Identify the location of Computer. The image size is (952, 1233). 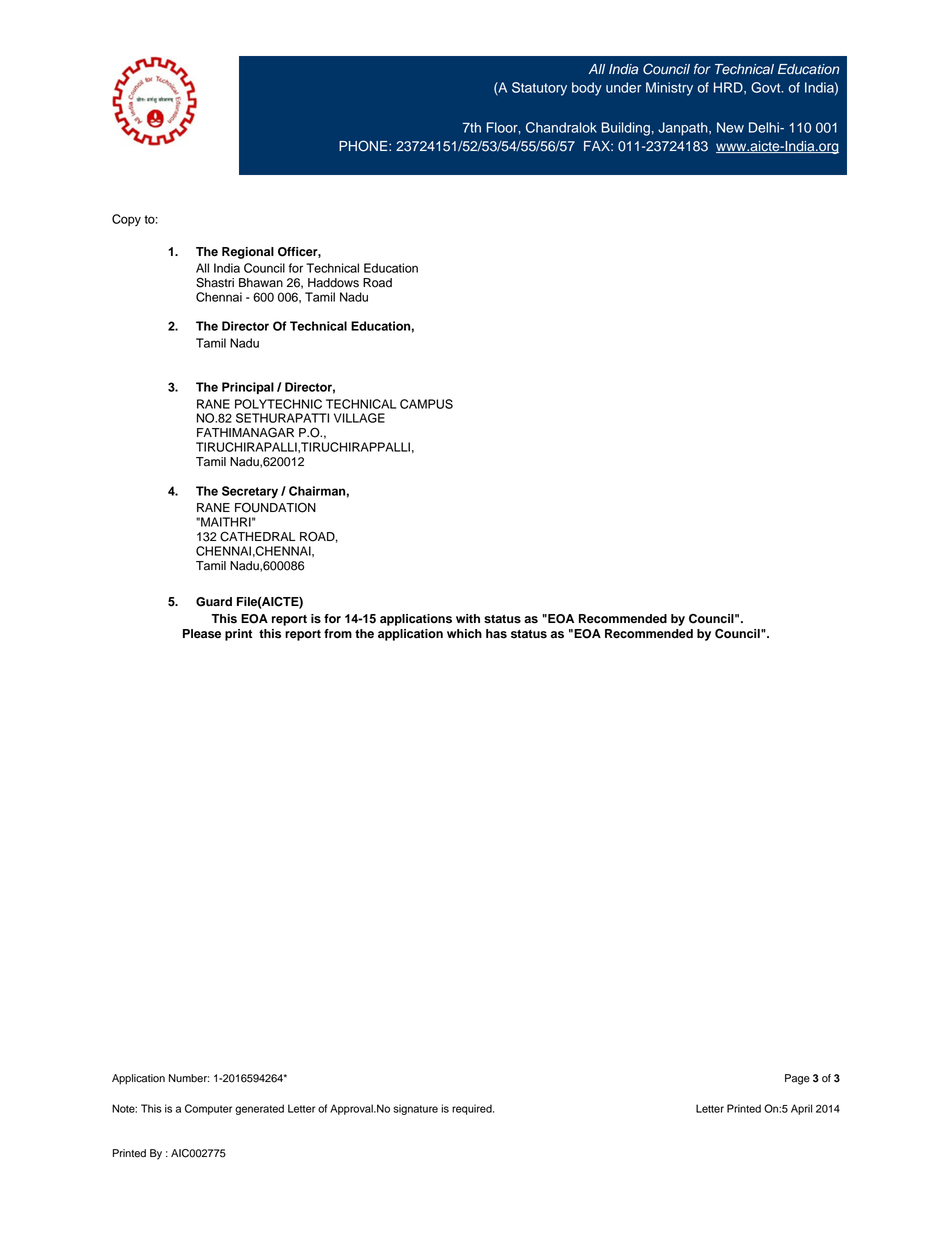
(208, 1109).
